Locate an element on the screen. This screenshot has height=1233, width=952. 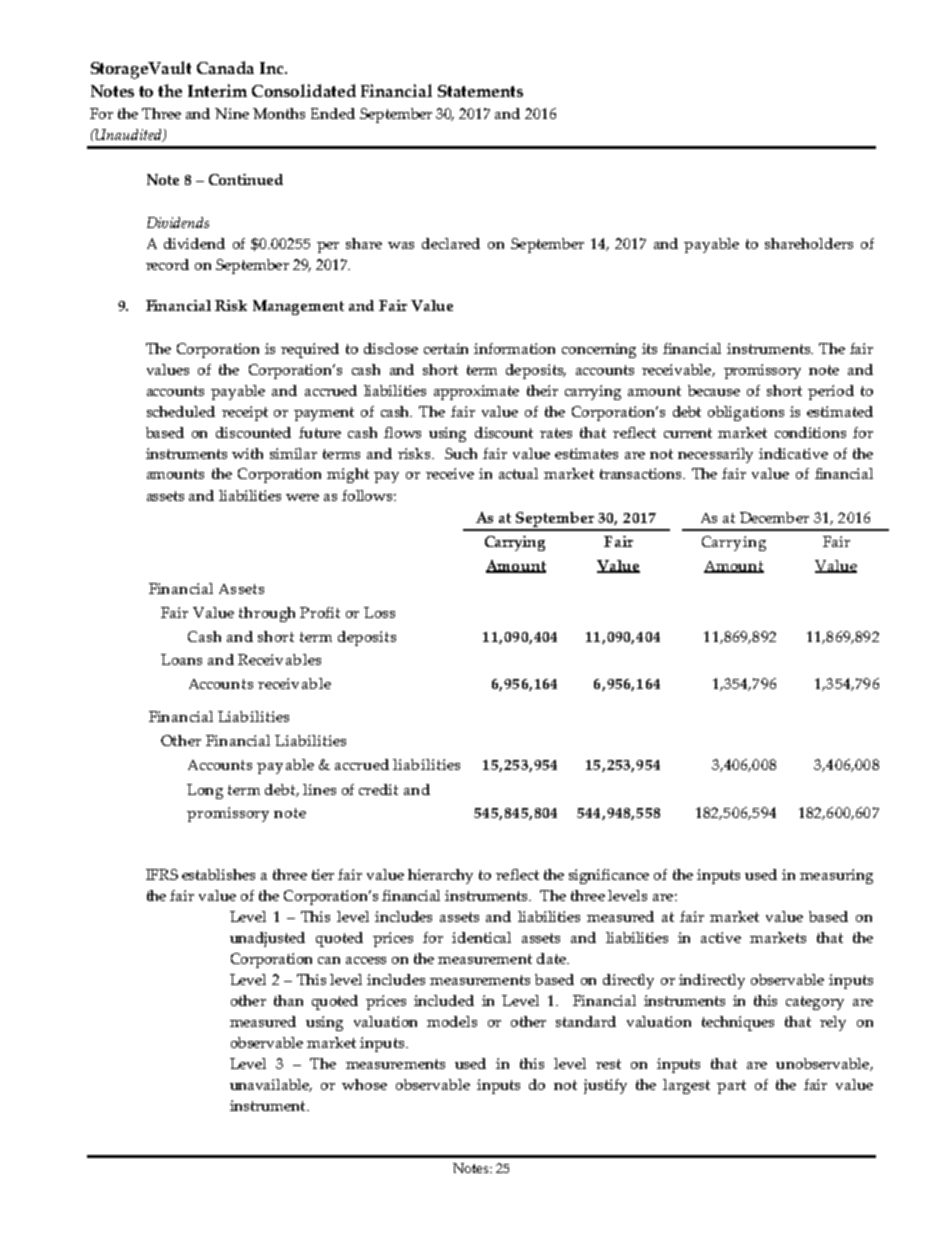
declared is located at coordinates (451, 243).
